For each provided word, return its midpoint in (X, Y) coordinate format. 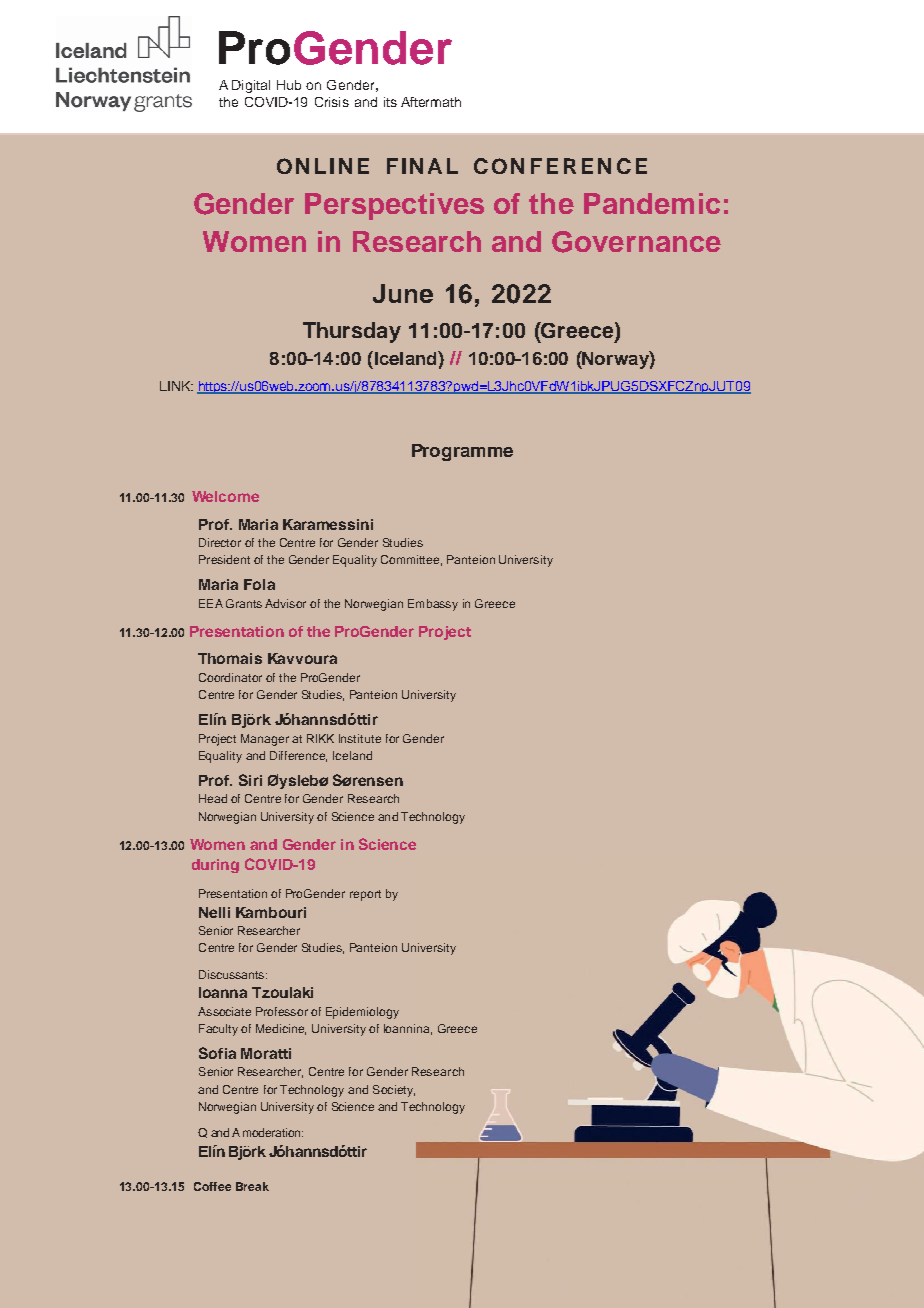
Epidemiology (362, 1013)
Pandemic (652, 203)
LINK (176, 386)
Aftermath (431, 102)
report (365, 895)
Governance (636, 242)
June (403, 293)
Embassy (433, 605)
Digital (251, 86)
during (215, 866)
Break (252, 1186)
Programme (462, 452)
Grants (244, 603)
